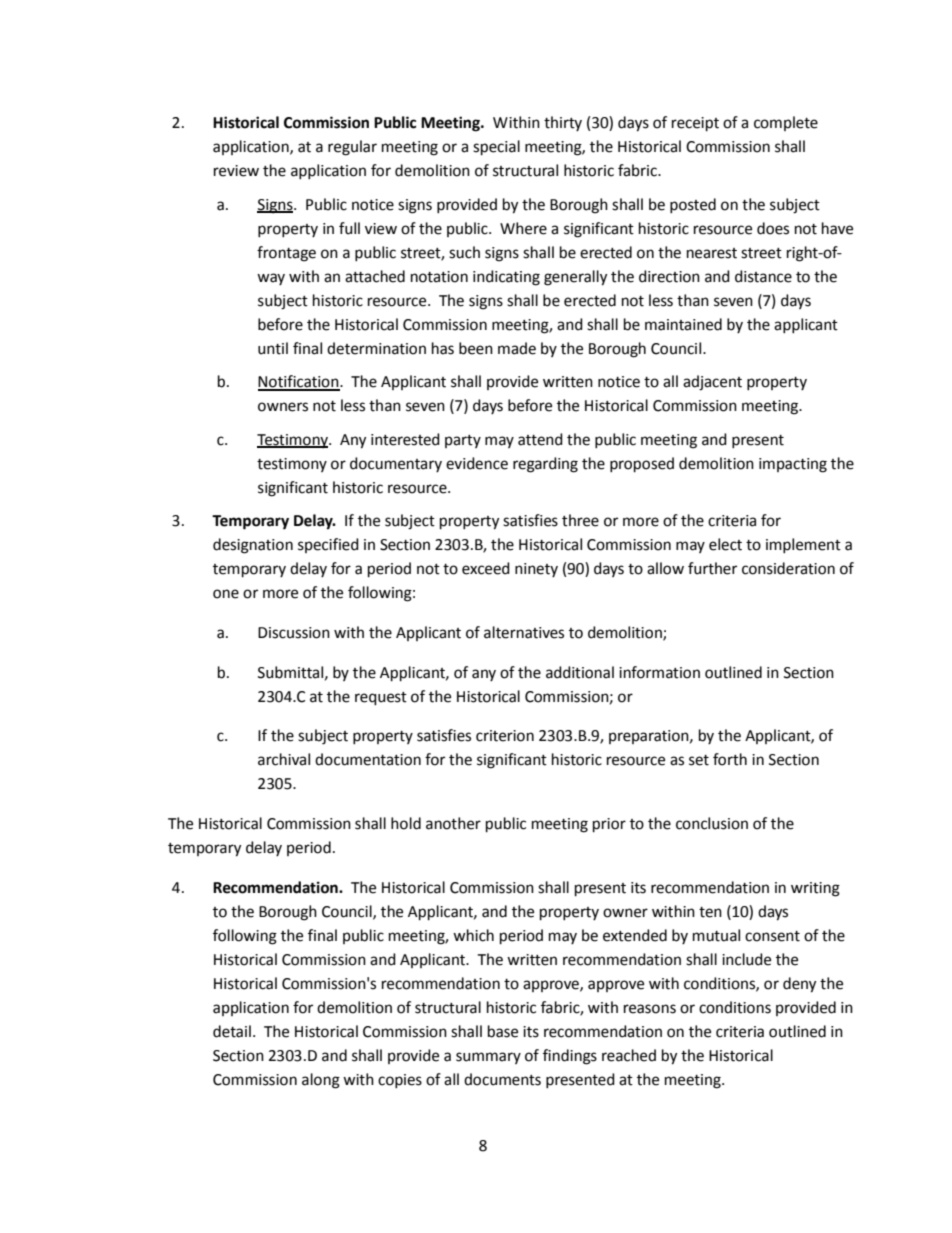 This document has height=1233, width=952. What do you see at coordinates (763, 276) in the document?
I see `distance` at bounding box center [763, 276].
